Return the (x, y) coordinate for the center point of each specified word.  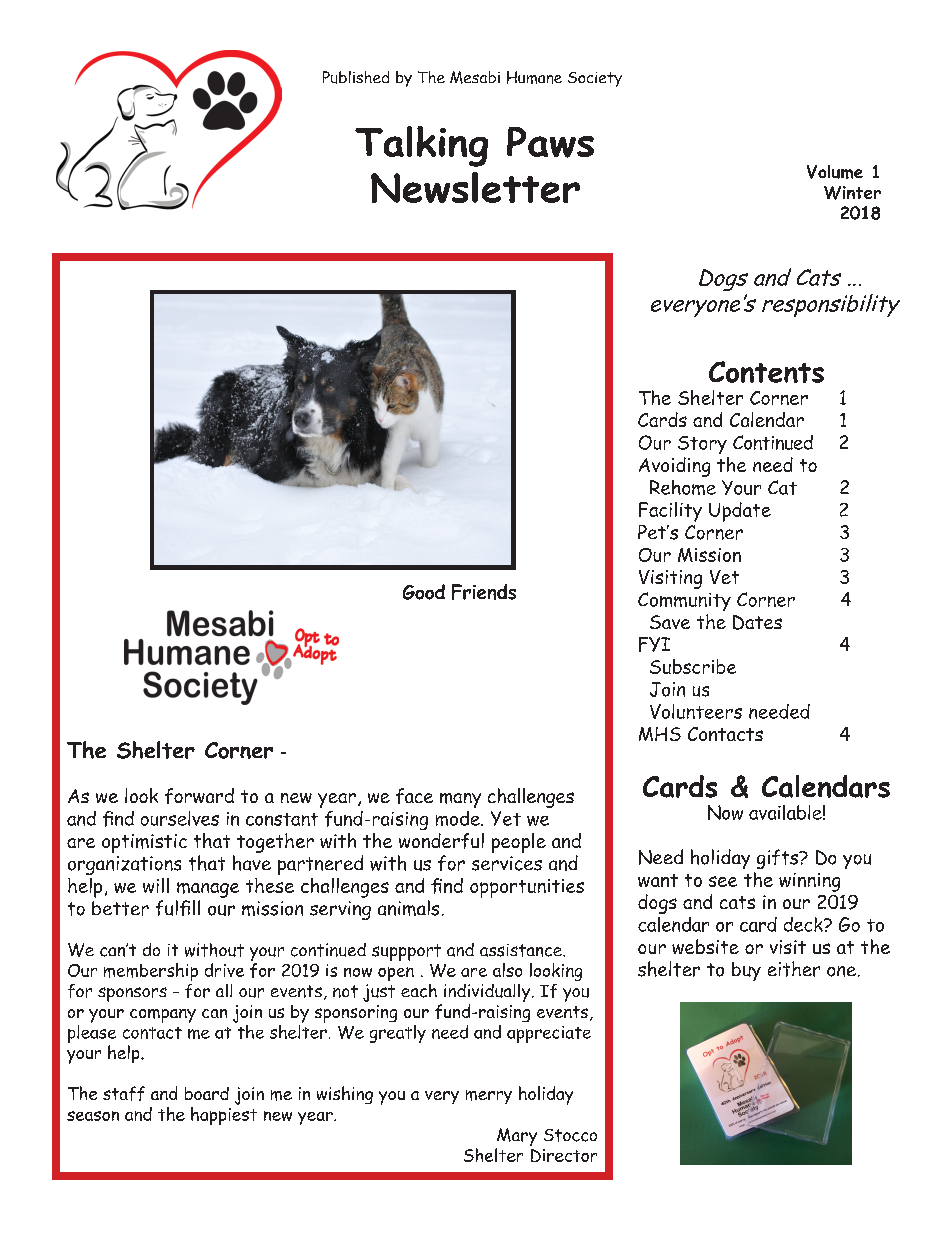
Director (564, 1155)
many (460, 800)
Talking (421, 146)
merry (489, 1097)
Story (702, 445)
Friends (484, 592)
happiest (224, 1116)
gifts (778, 859)
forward (199, 796)
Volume (835, 172)
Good (424, 592)
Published (356, 77)
